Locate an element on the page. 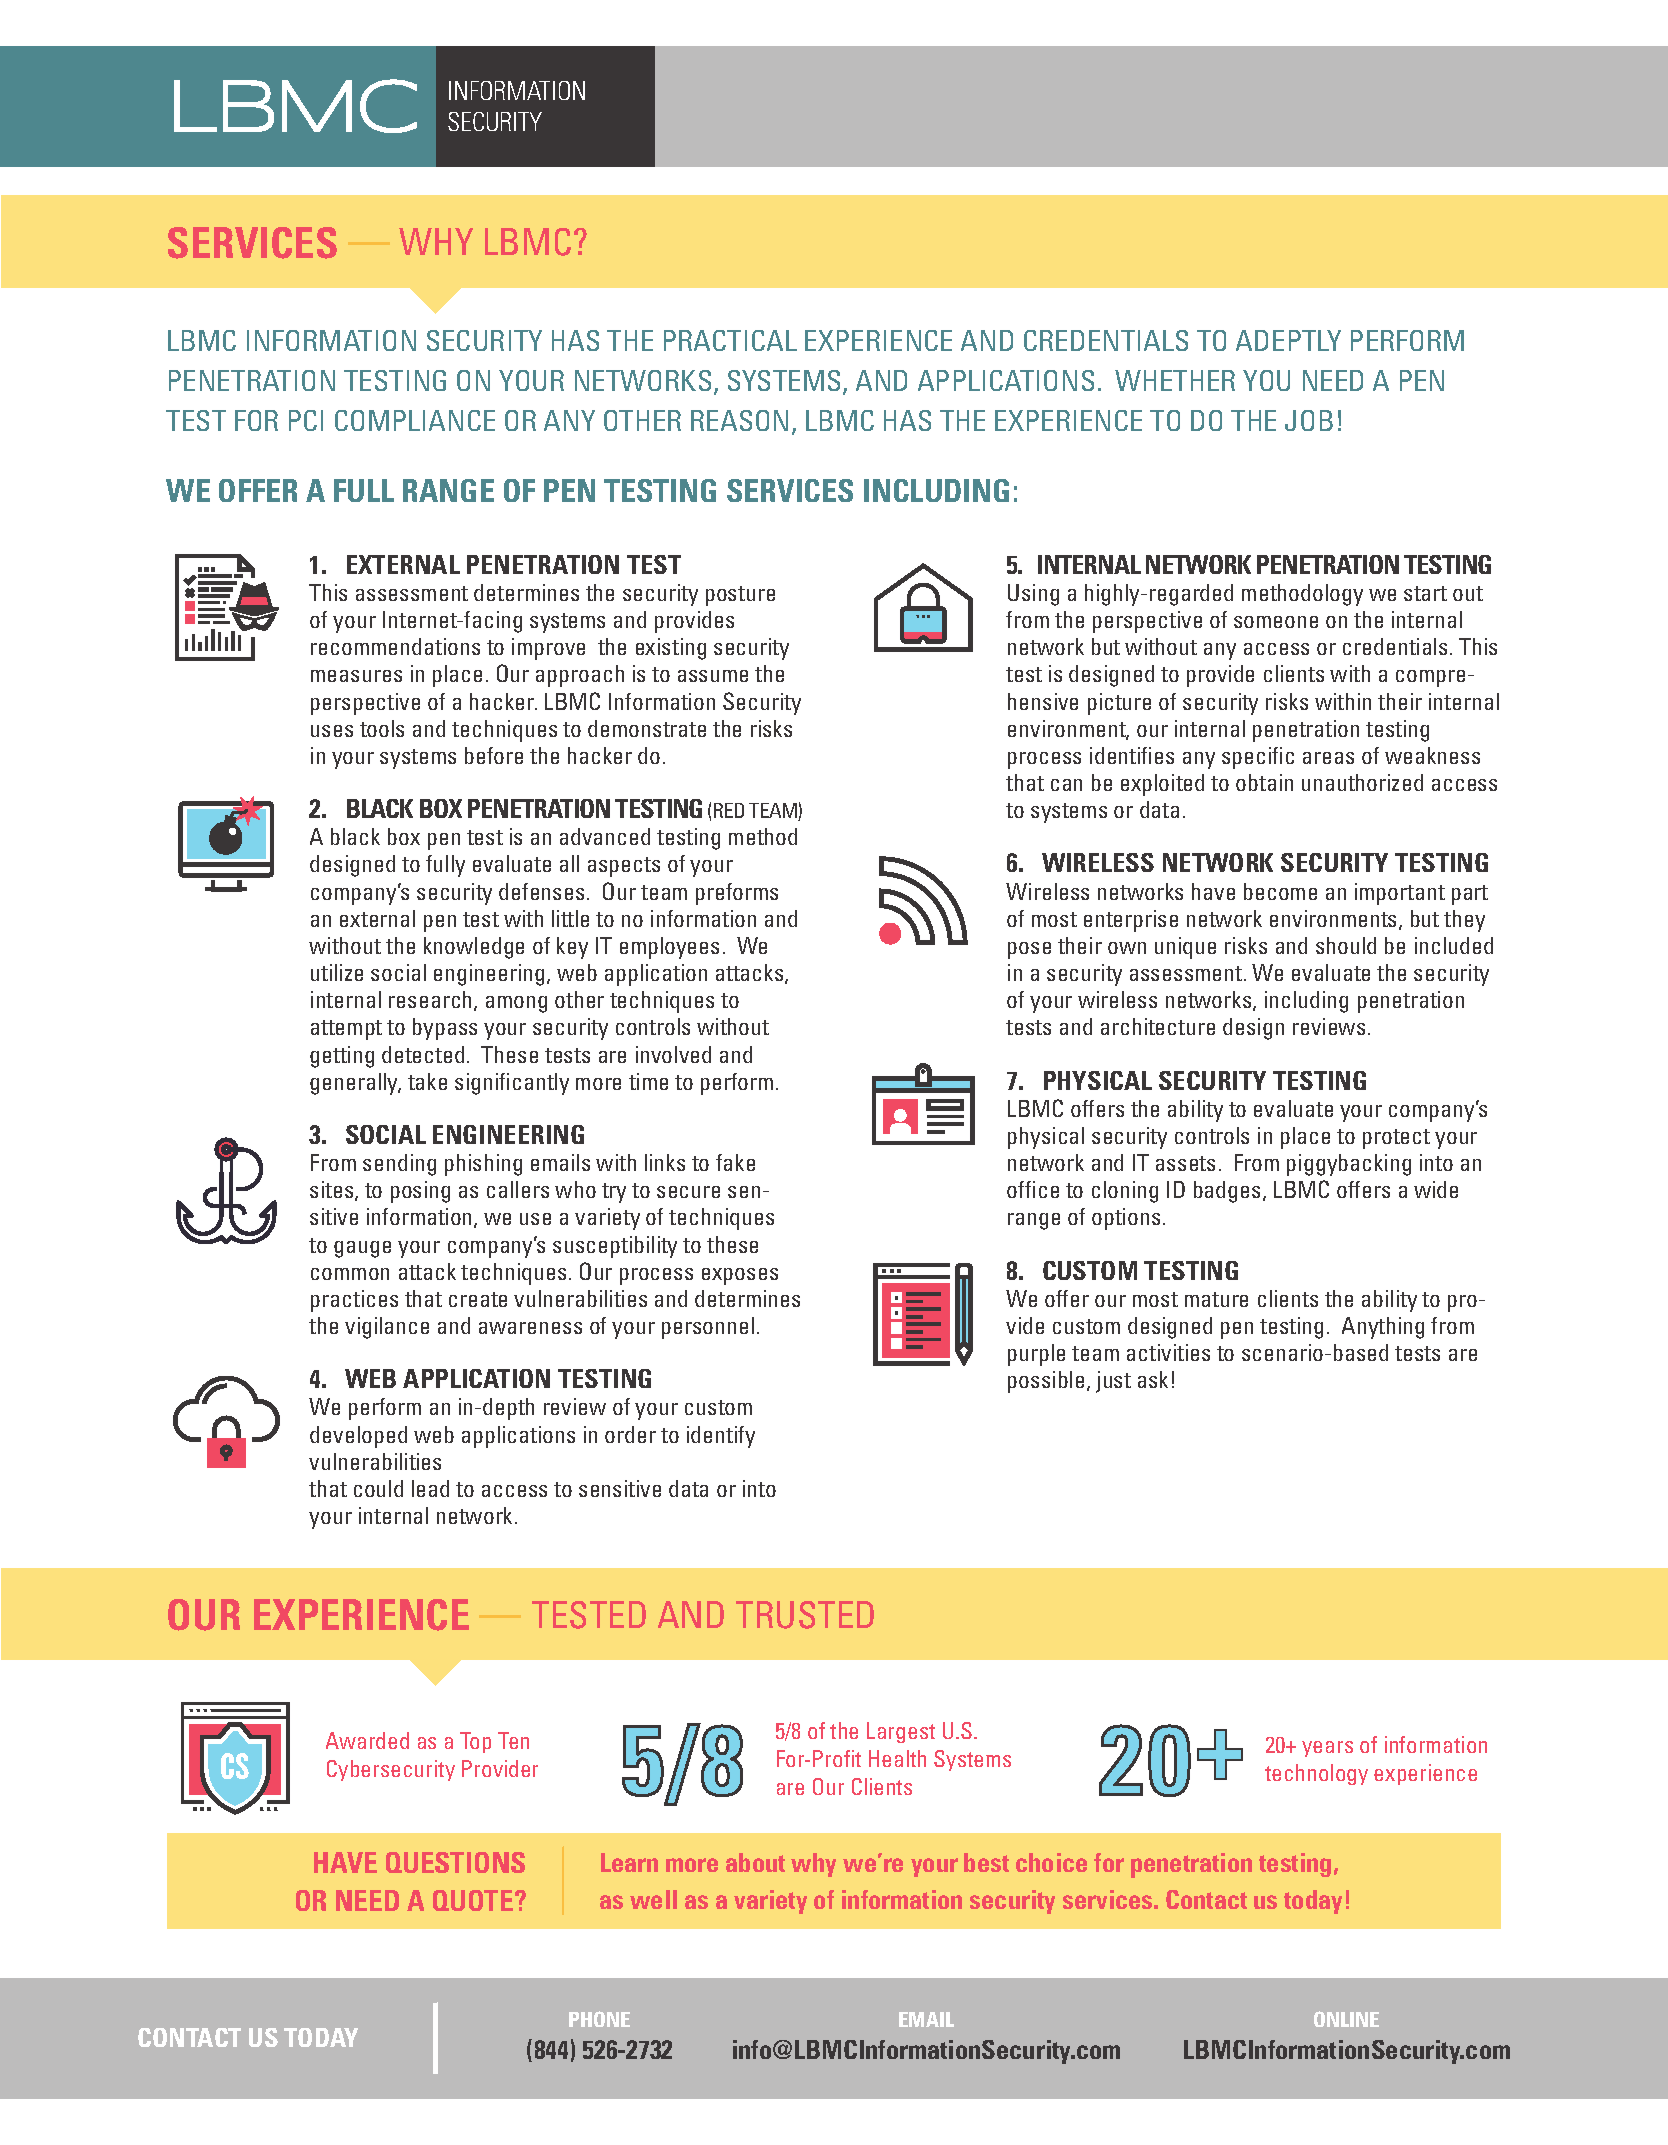 This page has height=2145, width=1668. COMPLIANCE is located at coordinates (415, 420).
